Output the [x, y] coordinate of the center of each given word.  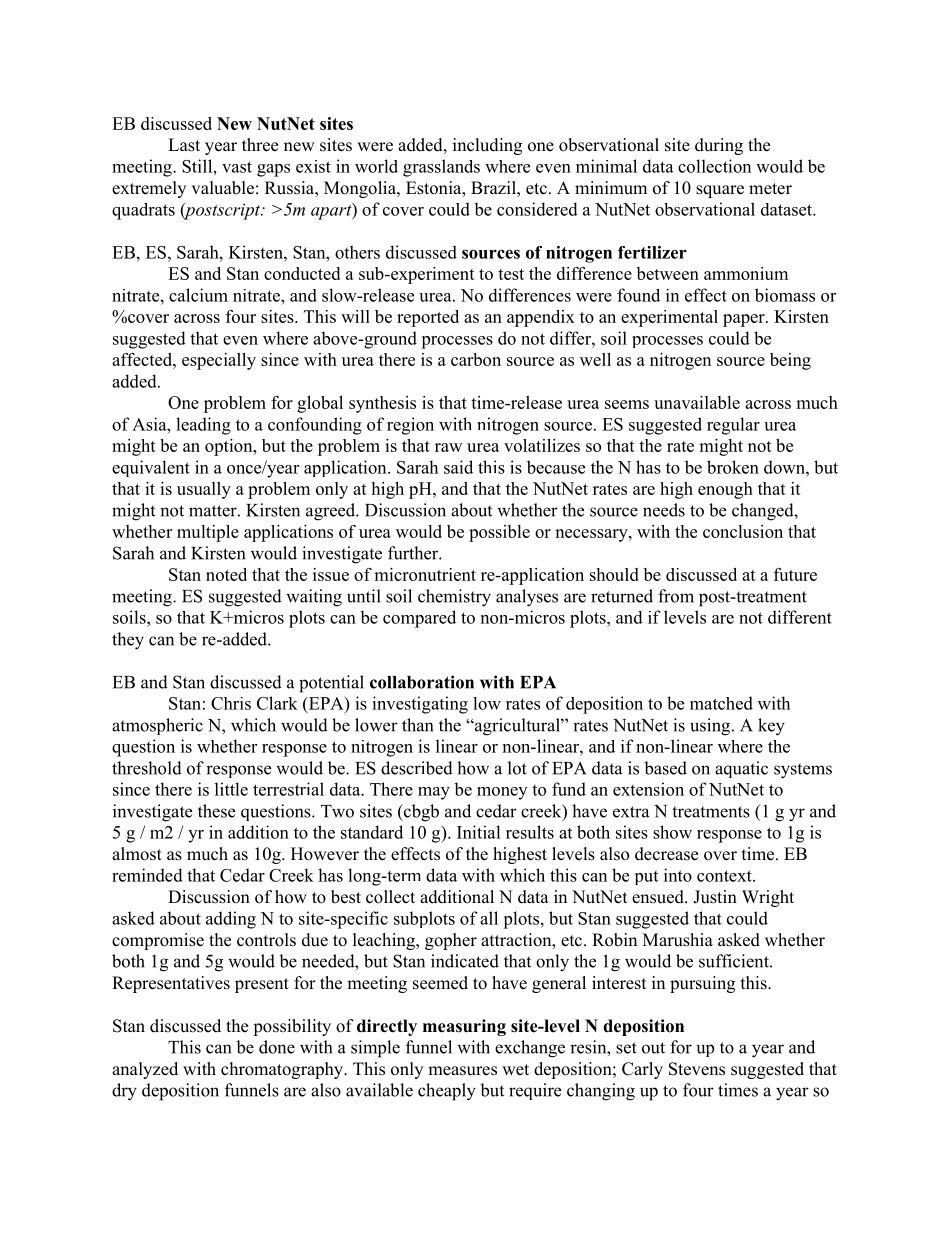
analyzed [145, 1070]
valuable [222, 188]
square [720, 191]
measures [462, 1071]
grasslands [441, 168]
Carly [642, 1070]
